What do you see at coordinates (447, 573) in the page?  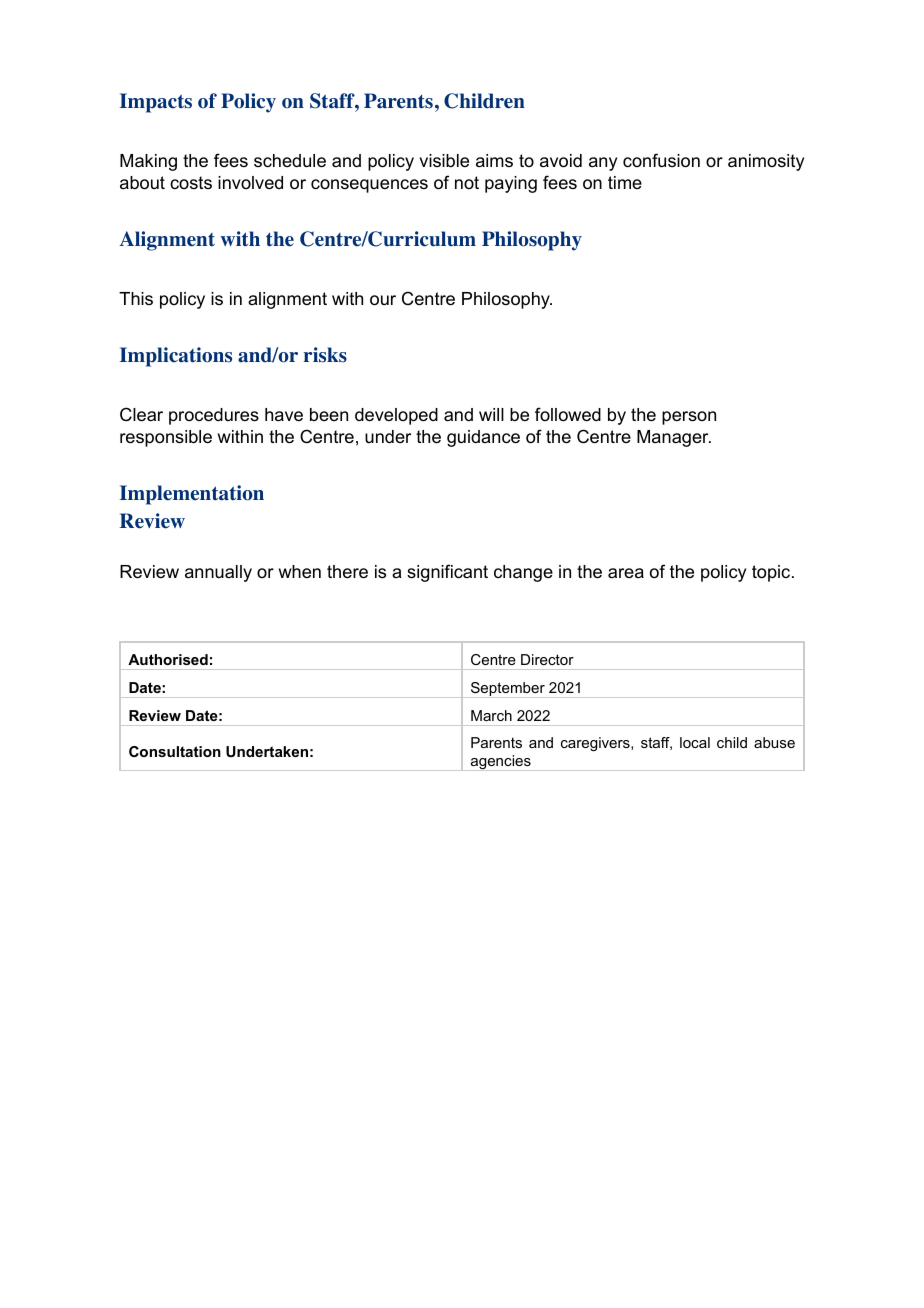 I see `significant` at bounding box center [447, 573].
